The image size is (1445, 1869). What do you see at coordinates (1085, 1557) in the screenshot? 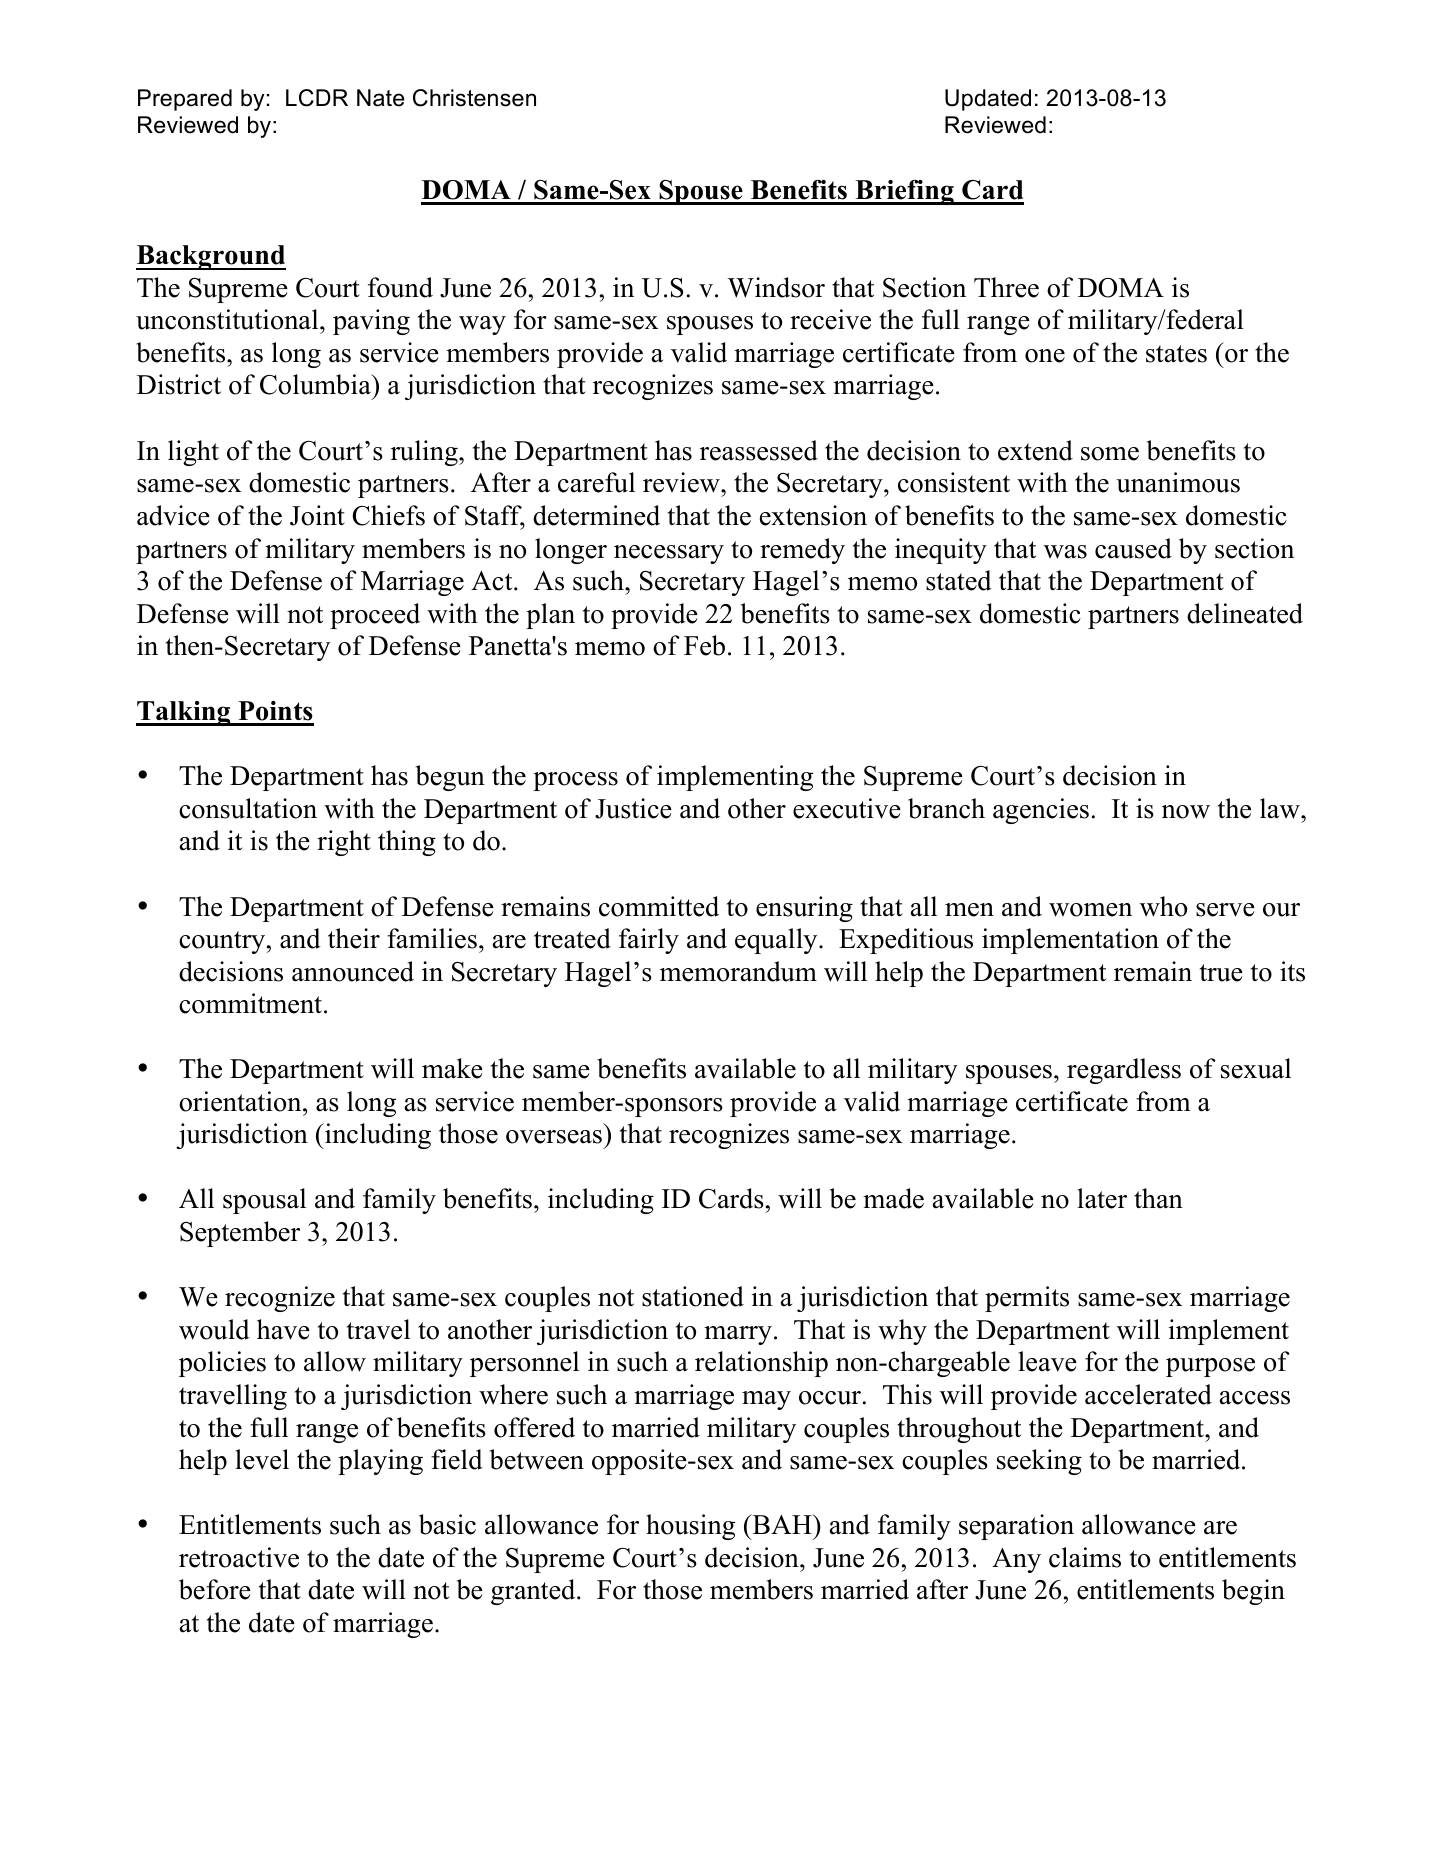
I see `claims` at bounding box center [1085, 1557].
